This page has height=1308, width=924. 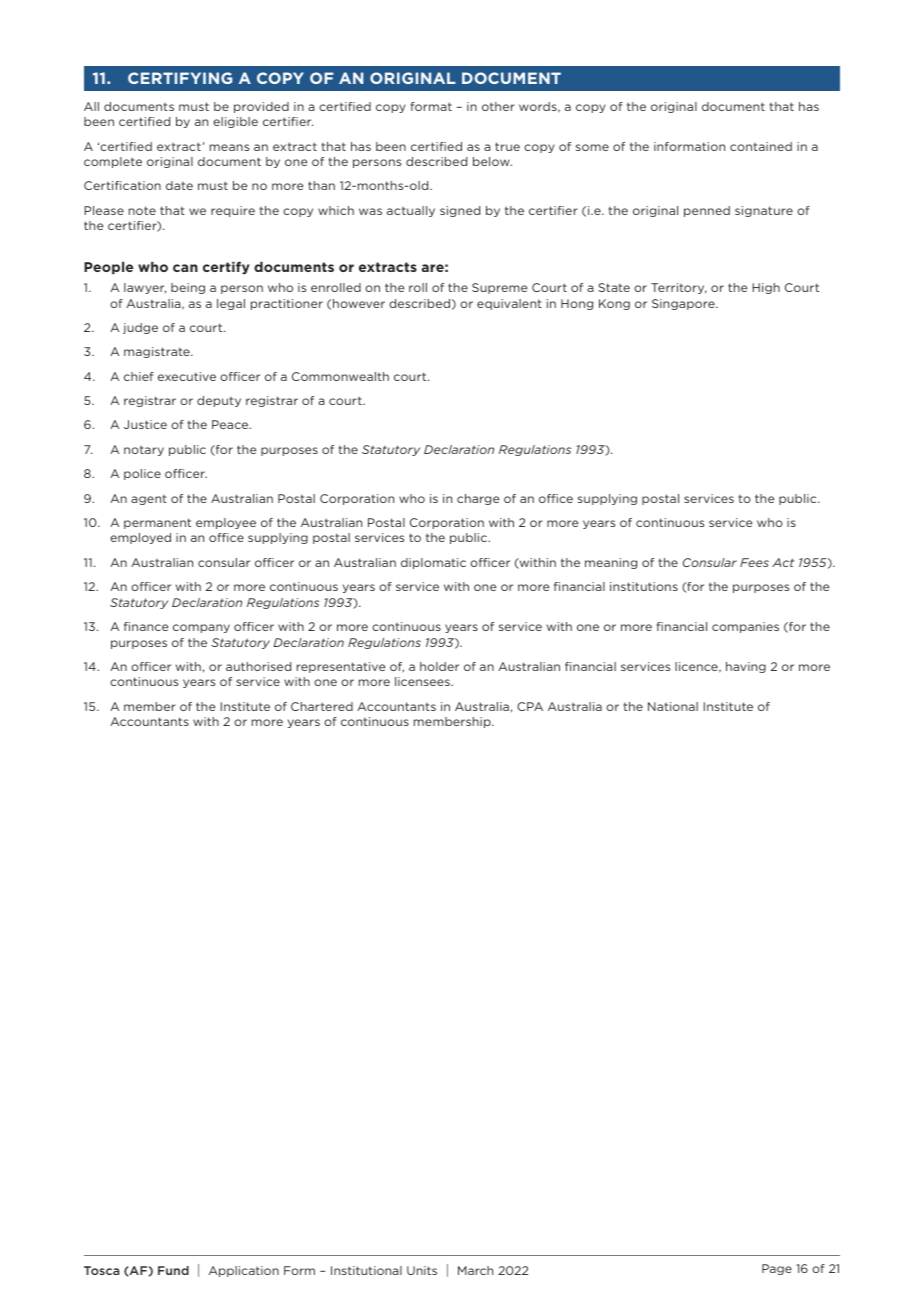 What do you see at coordinates (777, 1269) in the page?
I see `Page` at bounding box center [777, 1269].
